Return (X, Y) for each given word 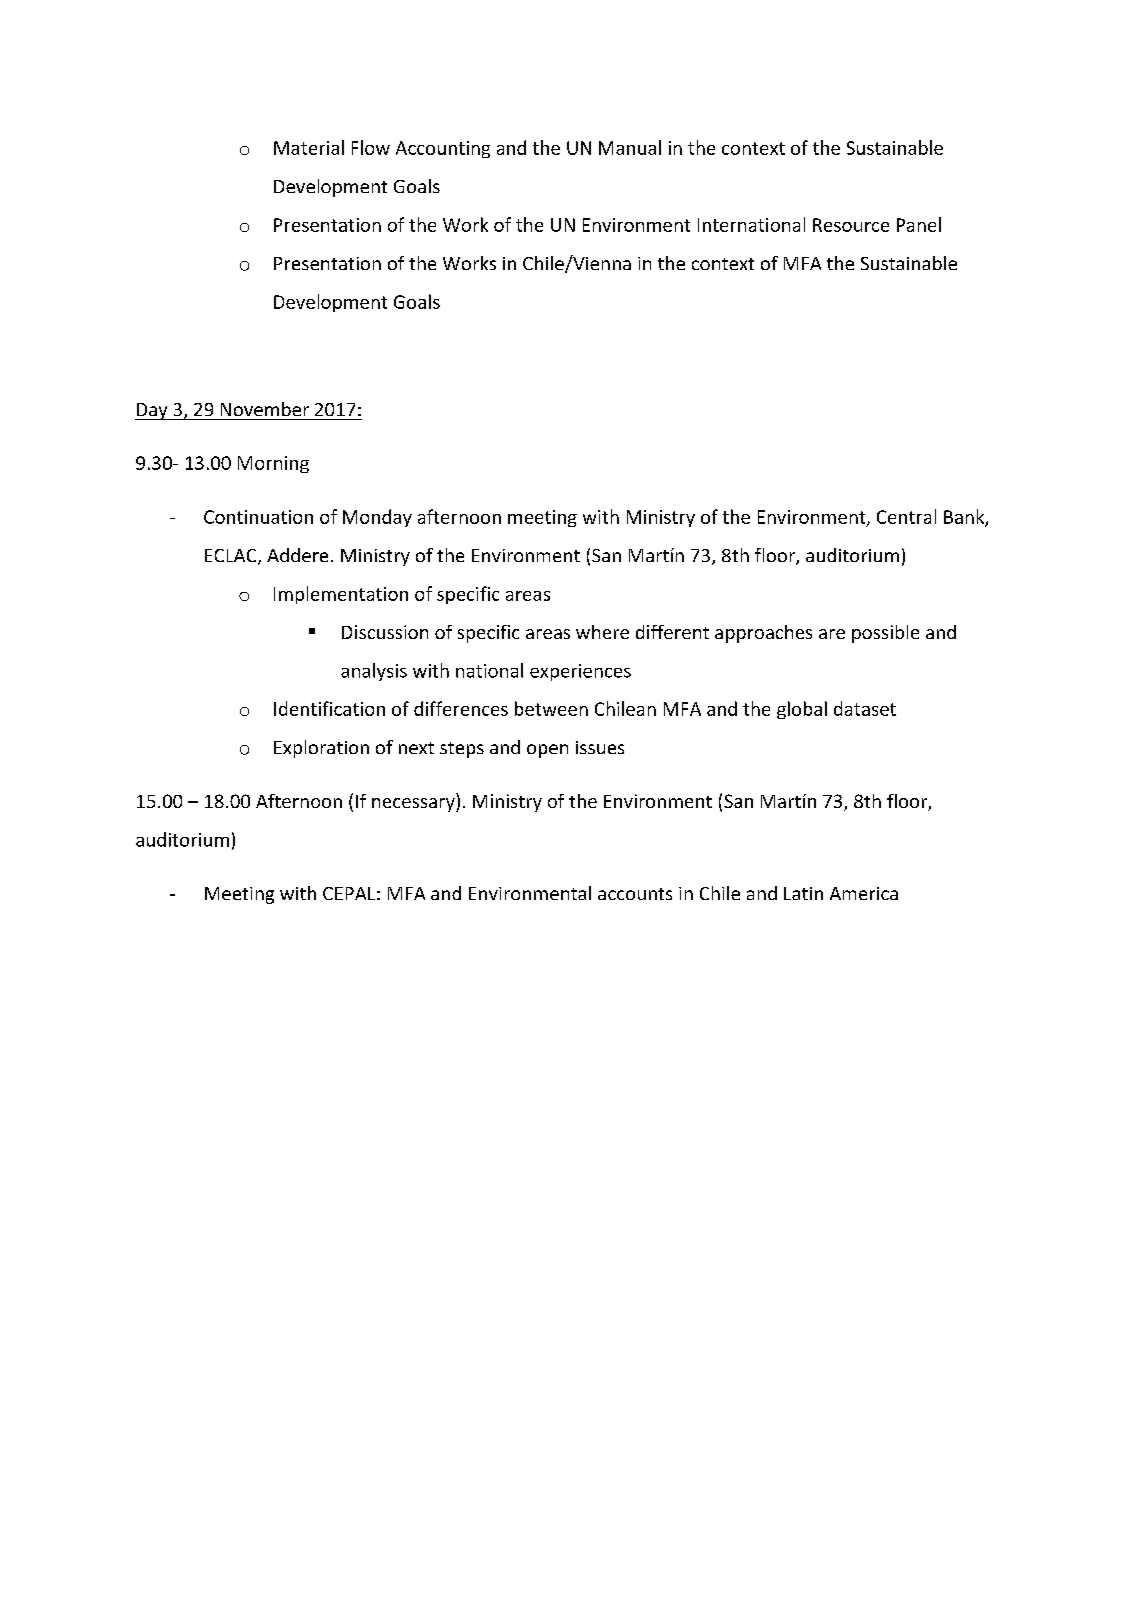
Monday (377, 518)
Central (906, 516)
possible (885, 634)
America (864, 893)
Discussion (385, 632)
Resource (851, 225)
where (602, 632)
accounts (635, 894)
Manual (630, 147)
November (265, 409)
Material (309, 147)
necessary (414, 805)
